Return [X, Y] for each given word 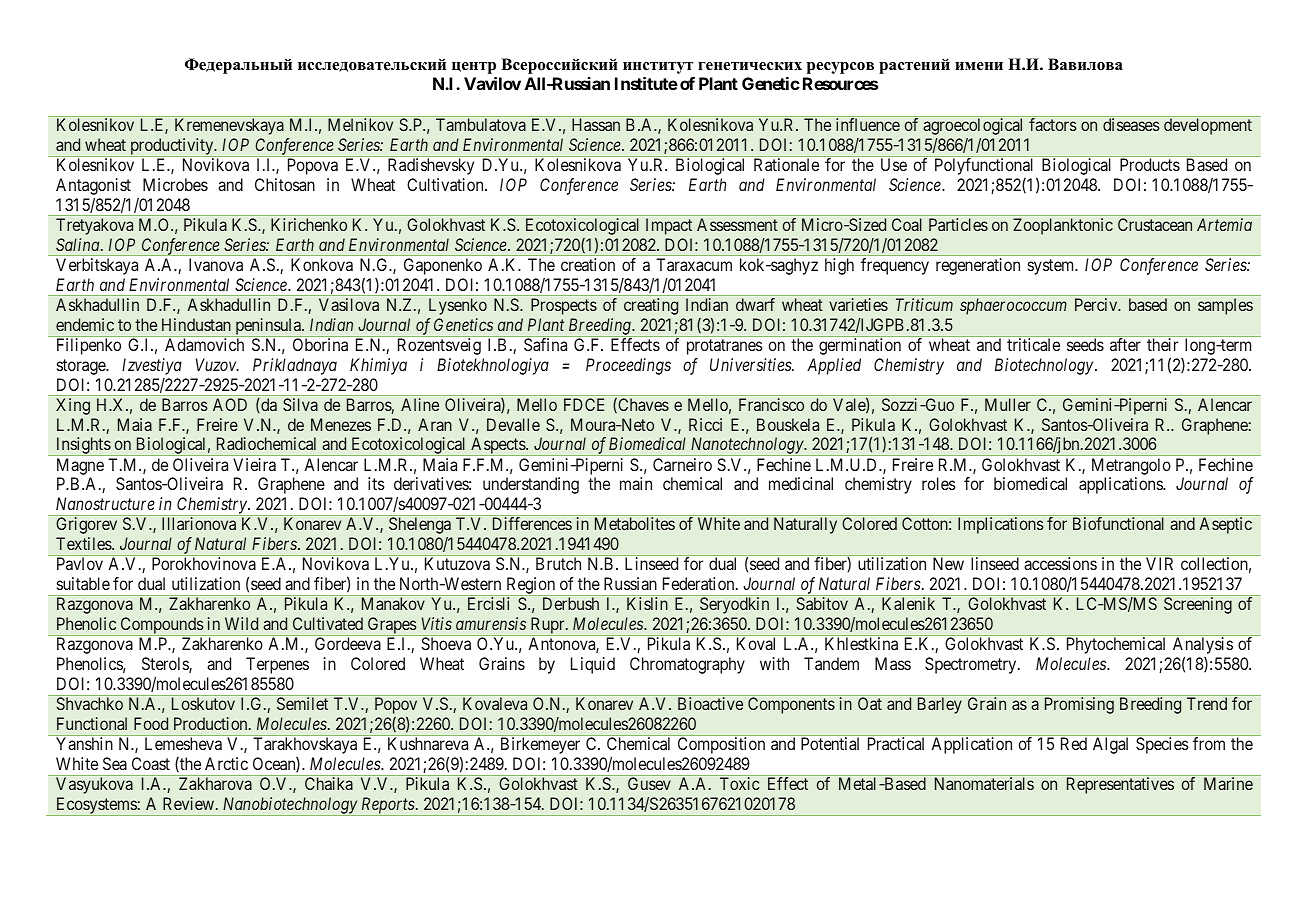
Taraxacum [694, 264]
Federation [700, 583]
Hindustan [196, 324]
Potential [830, 743]
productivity [172, 147]
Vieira [254, 464]
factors [1053, 124]
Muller [1008, 404]
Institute [646, 83]
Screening [1198, 605]
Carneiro [682, 464]
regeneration [978, 266]
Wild [241, 623]
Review [190, 803]
